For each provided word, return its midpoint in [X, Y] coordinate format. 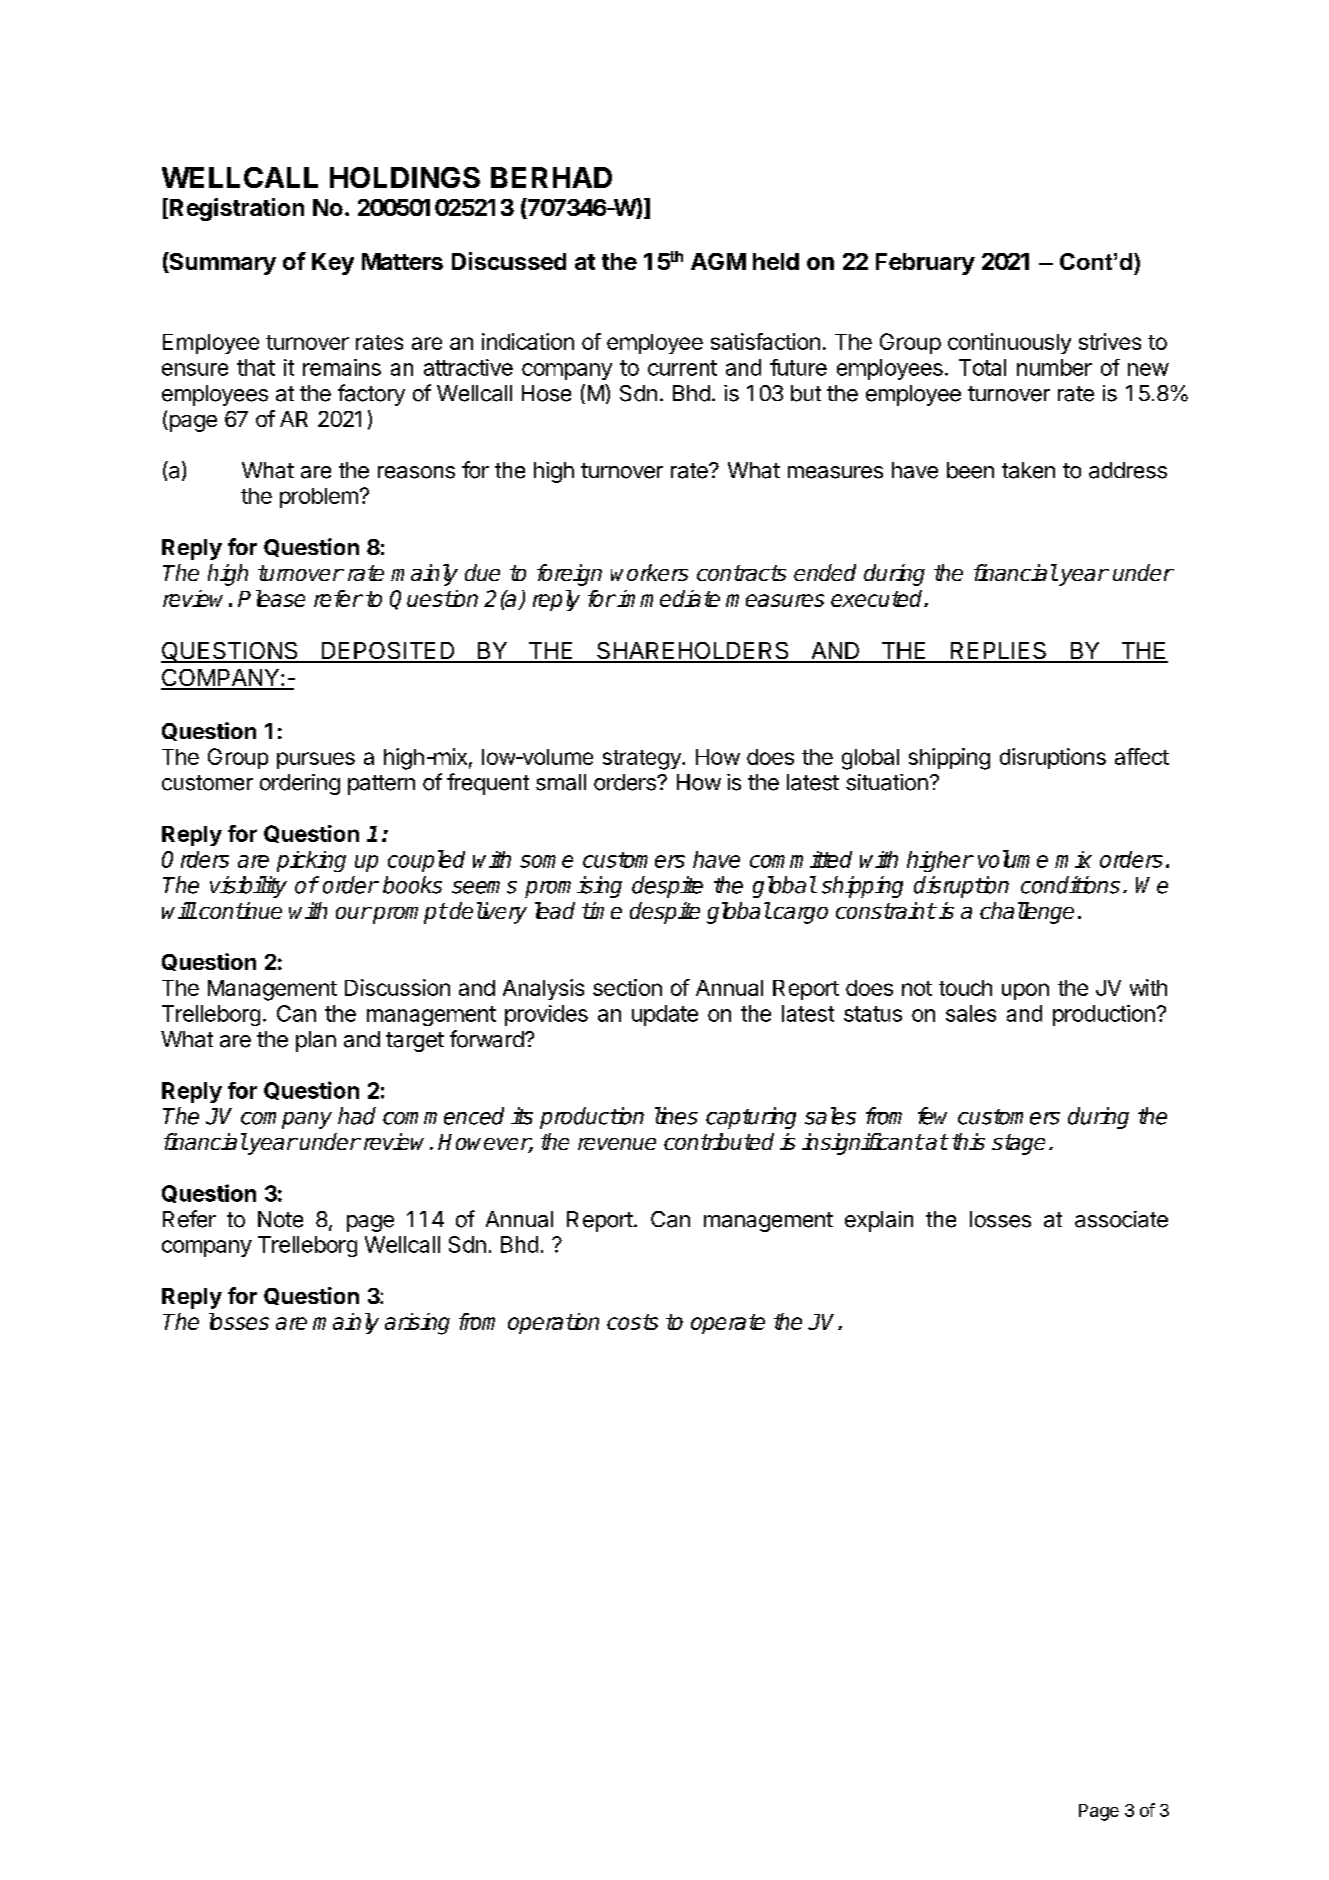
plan [316, 1041]
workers [649, 572]
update [665, 1015]
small [561, 782]
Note [280, 1219]
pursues [316, 760]
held [776, 261]
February [925, 264]
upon [1025, 991]
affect [1142, 756]
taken [1028, 470]
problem [319, 498]
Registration [237, 209]
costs [632, 1322]
